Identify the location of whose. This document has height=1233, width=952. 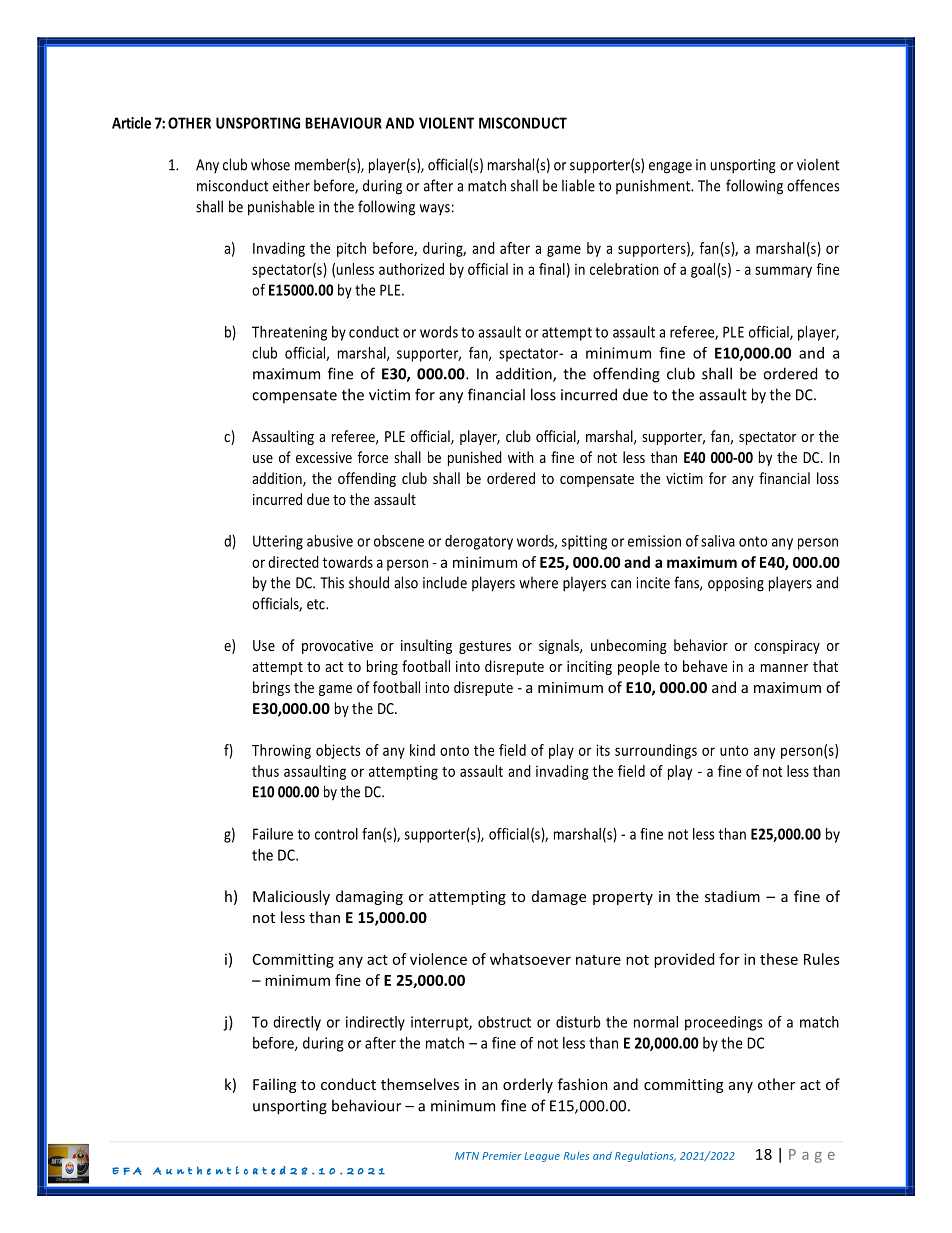
(270, 164).
